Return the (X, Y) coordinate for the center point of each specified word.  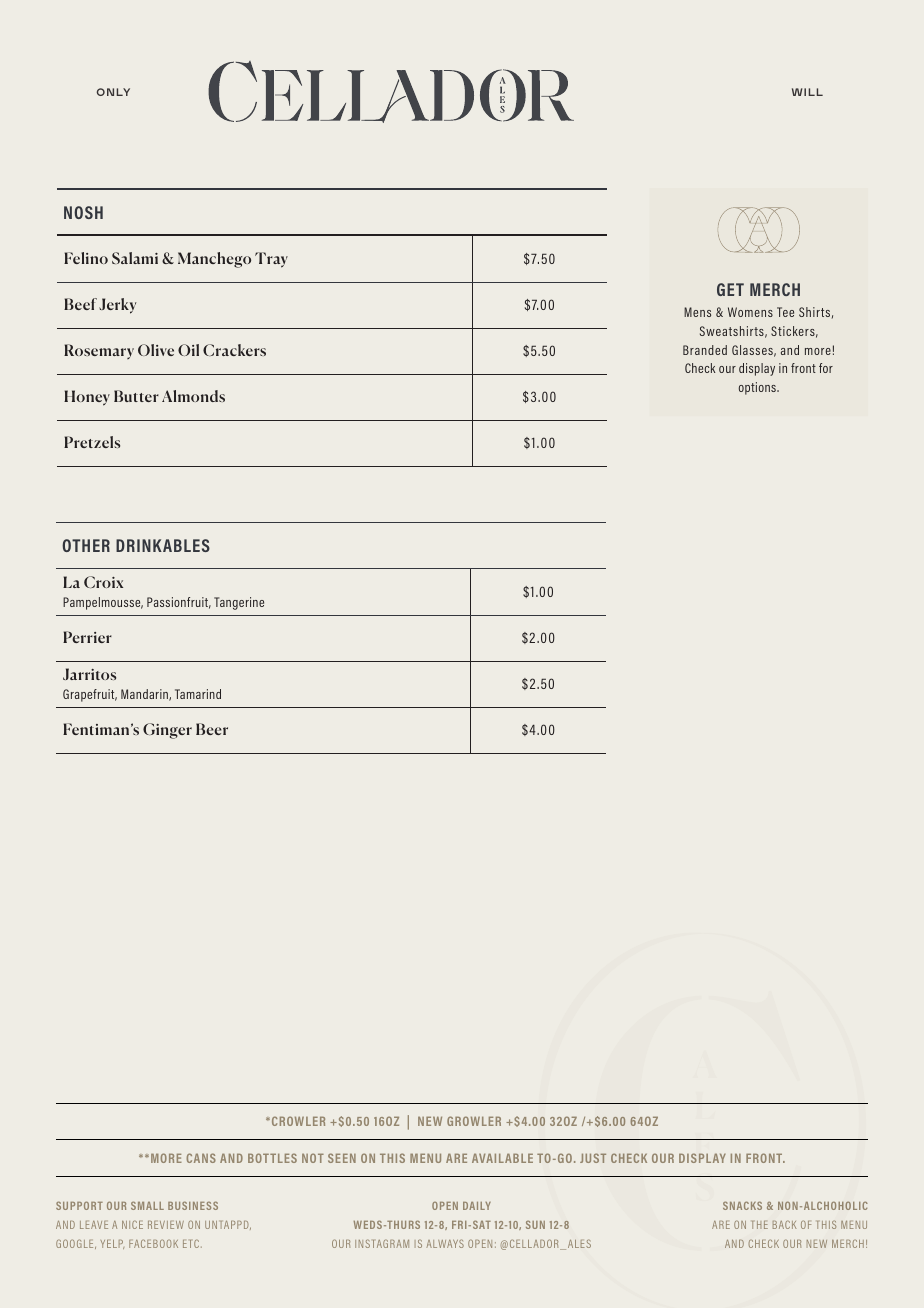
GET (730, 289)
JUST (593, 1158)
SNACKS (742, 1205)
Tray (271, 260)
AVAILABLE (502, 1158)
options (758, 388)
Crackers (234, 350)
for (826, 368)
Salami (135, 258)
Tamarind (198, 694)
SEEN (342, 1158)
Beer (212, 729)
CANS (201, 1158)
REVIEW (166, 1225)
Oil (188, 350)
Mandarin (145, 695)
